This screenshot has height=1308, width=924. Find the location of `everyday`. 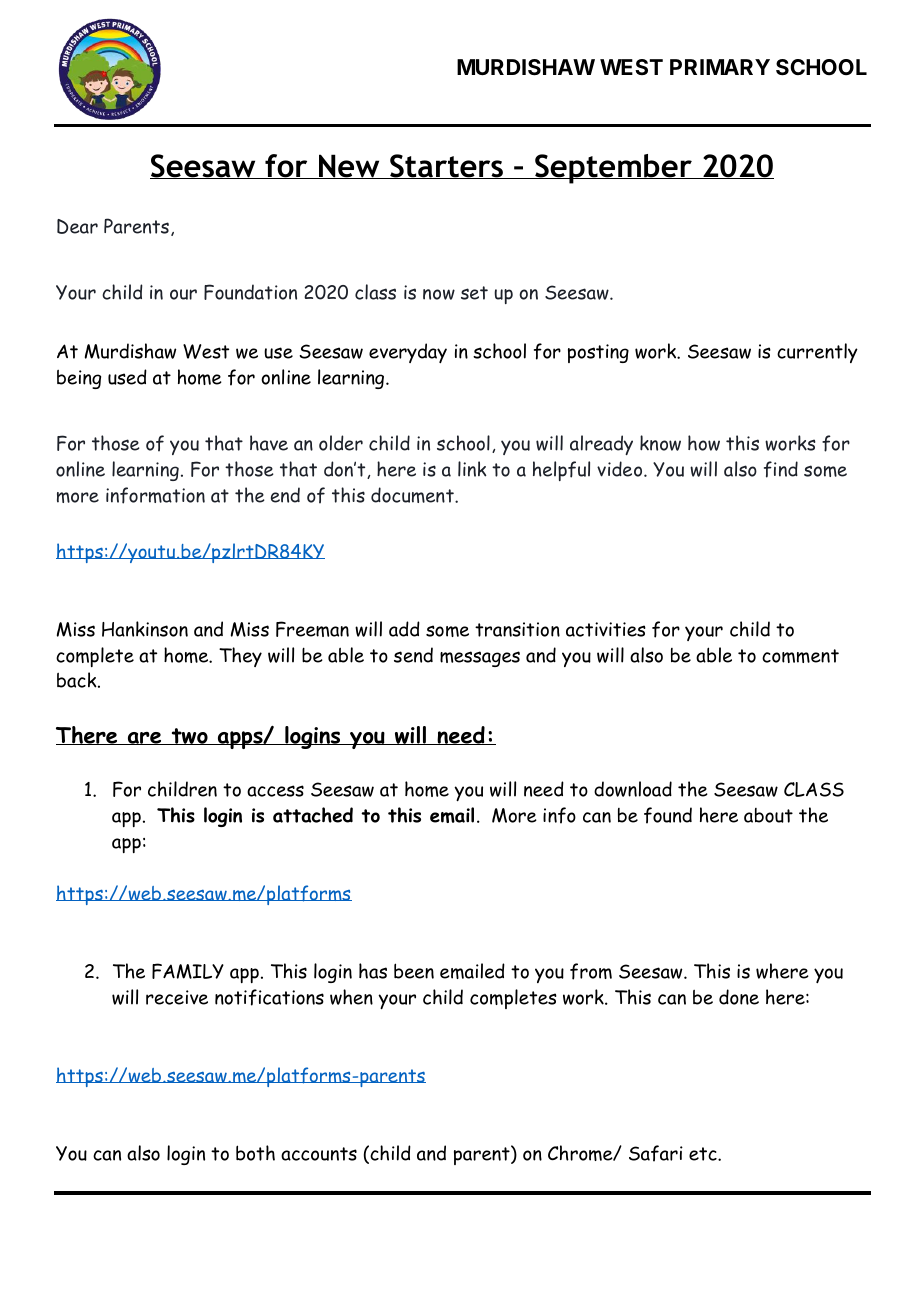

everyday is located at coordinates (408, 353).
